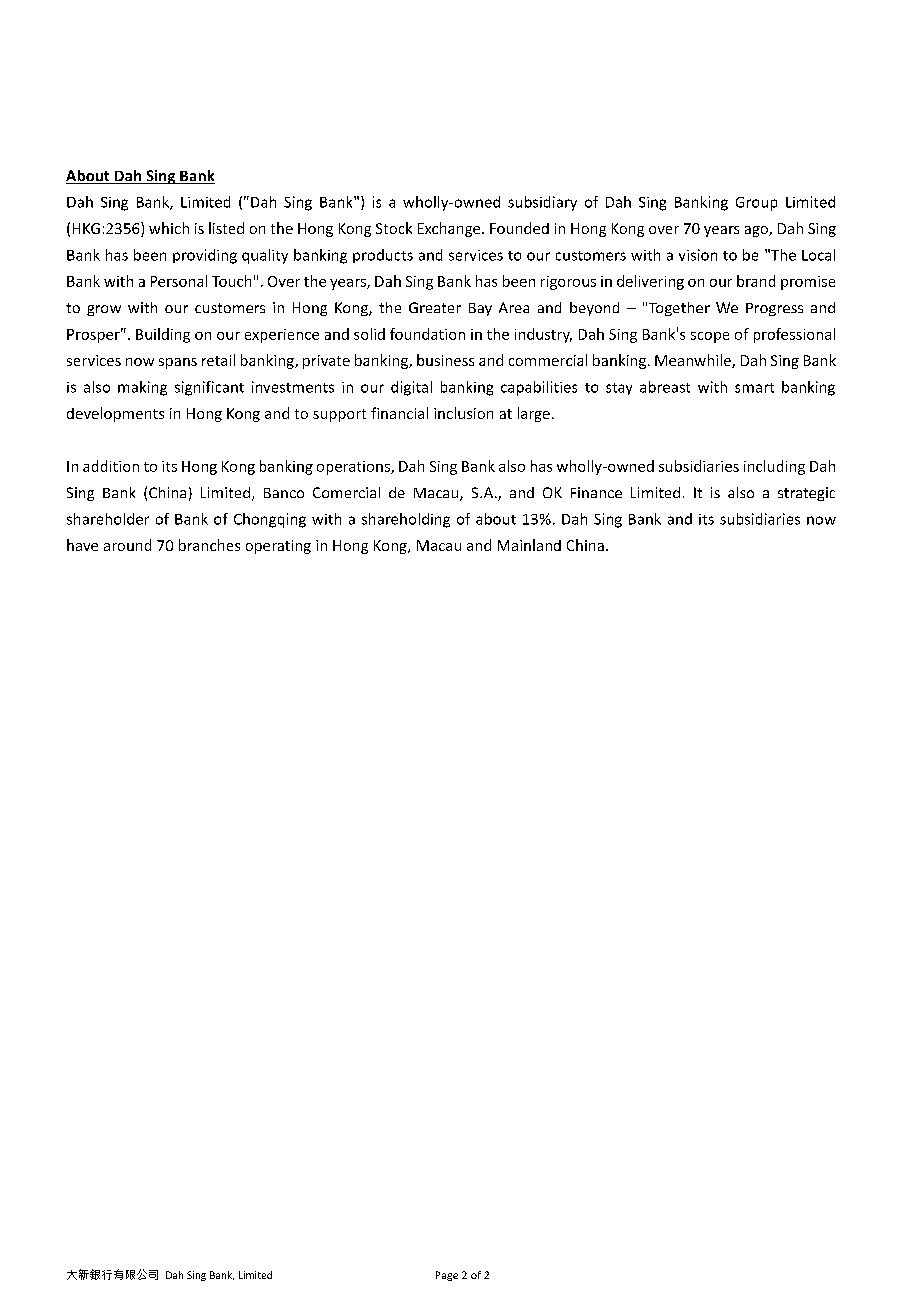  I want to click on Mainland, so click(529, 545).
